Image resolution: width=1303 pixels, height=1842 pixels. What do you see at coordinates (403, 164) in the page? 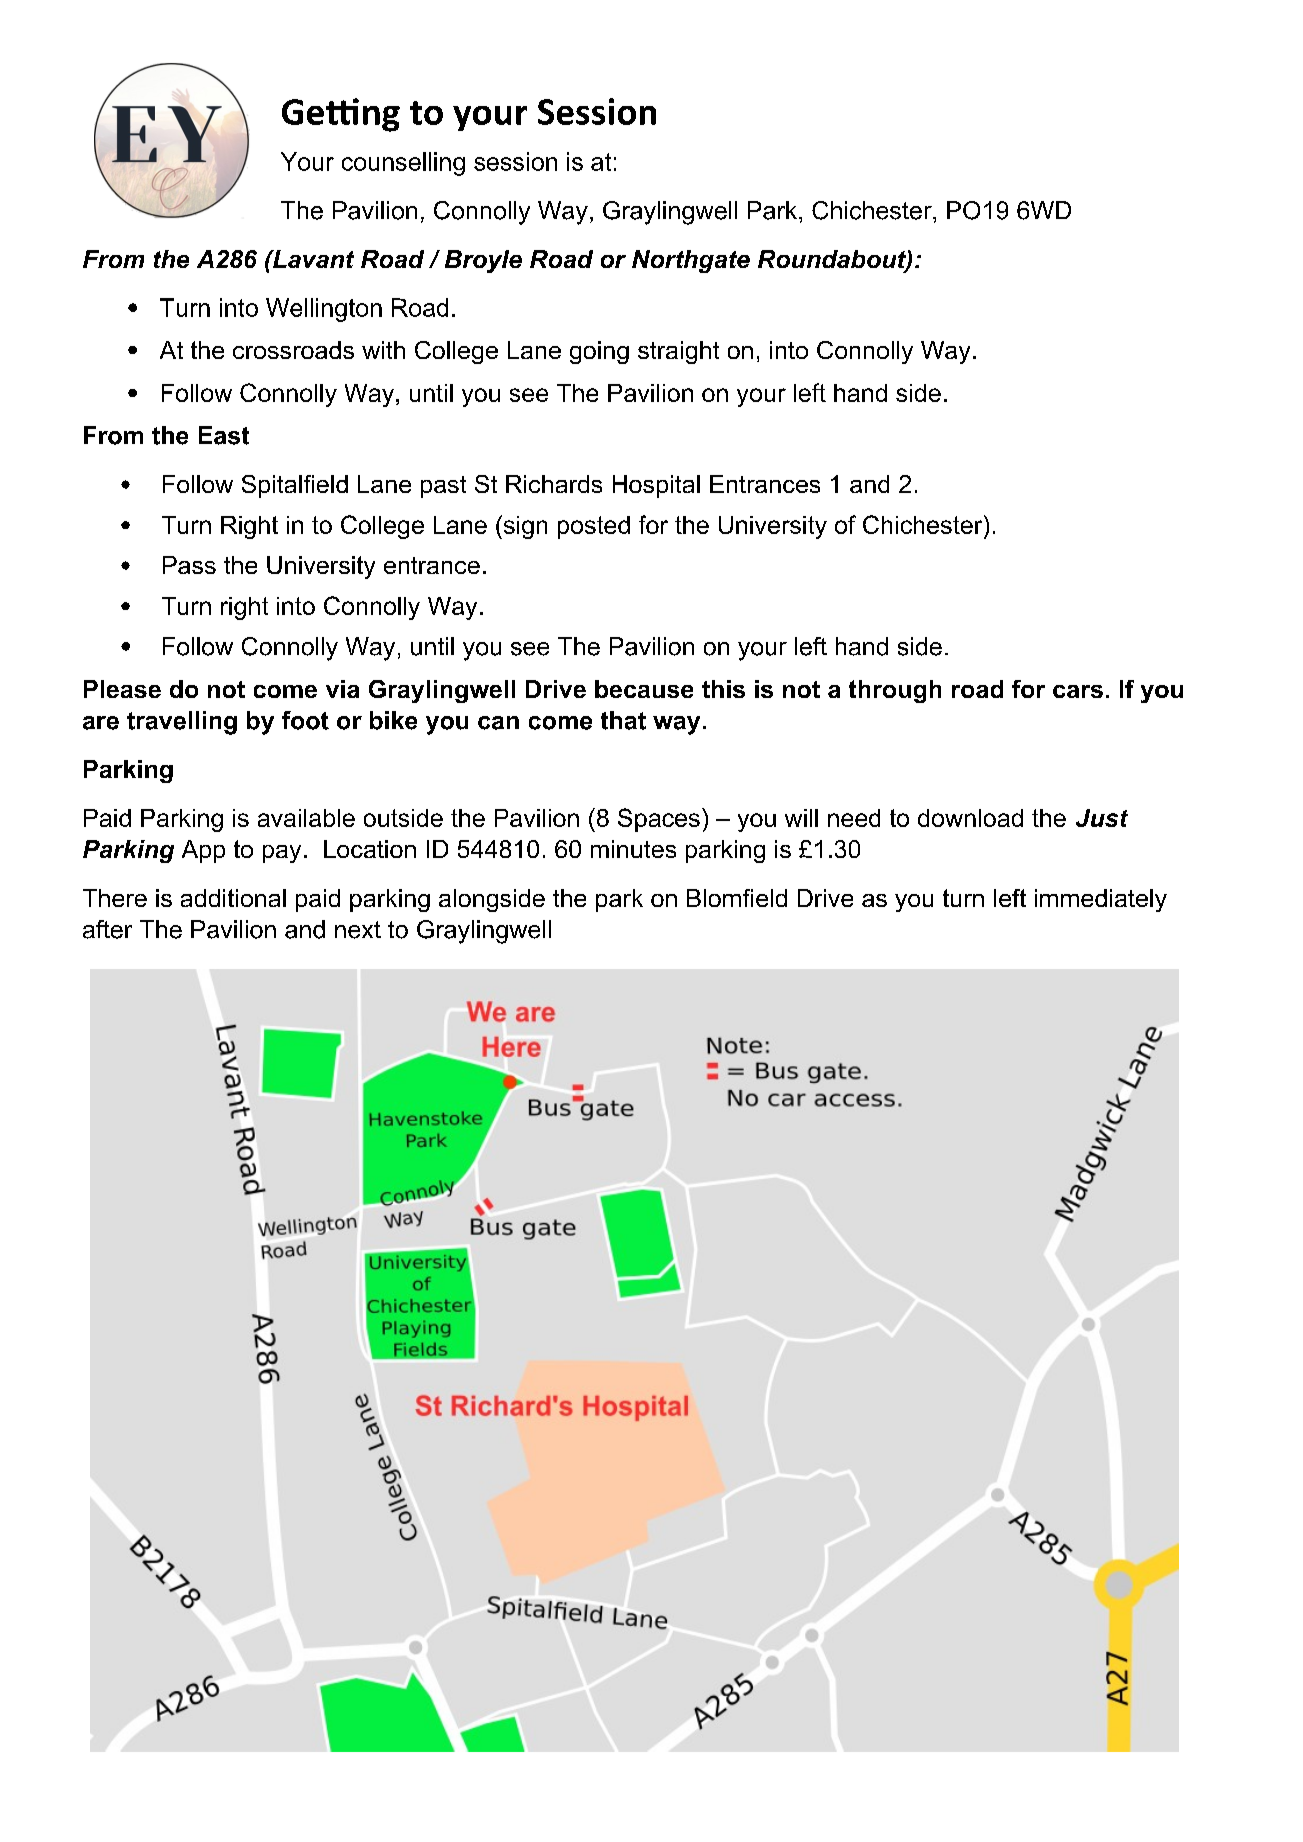
I see `counselling` at bounding box center [403, 164].
